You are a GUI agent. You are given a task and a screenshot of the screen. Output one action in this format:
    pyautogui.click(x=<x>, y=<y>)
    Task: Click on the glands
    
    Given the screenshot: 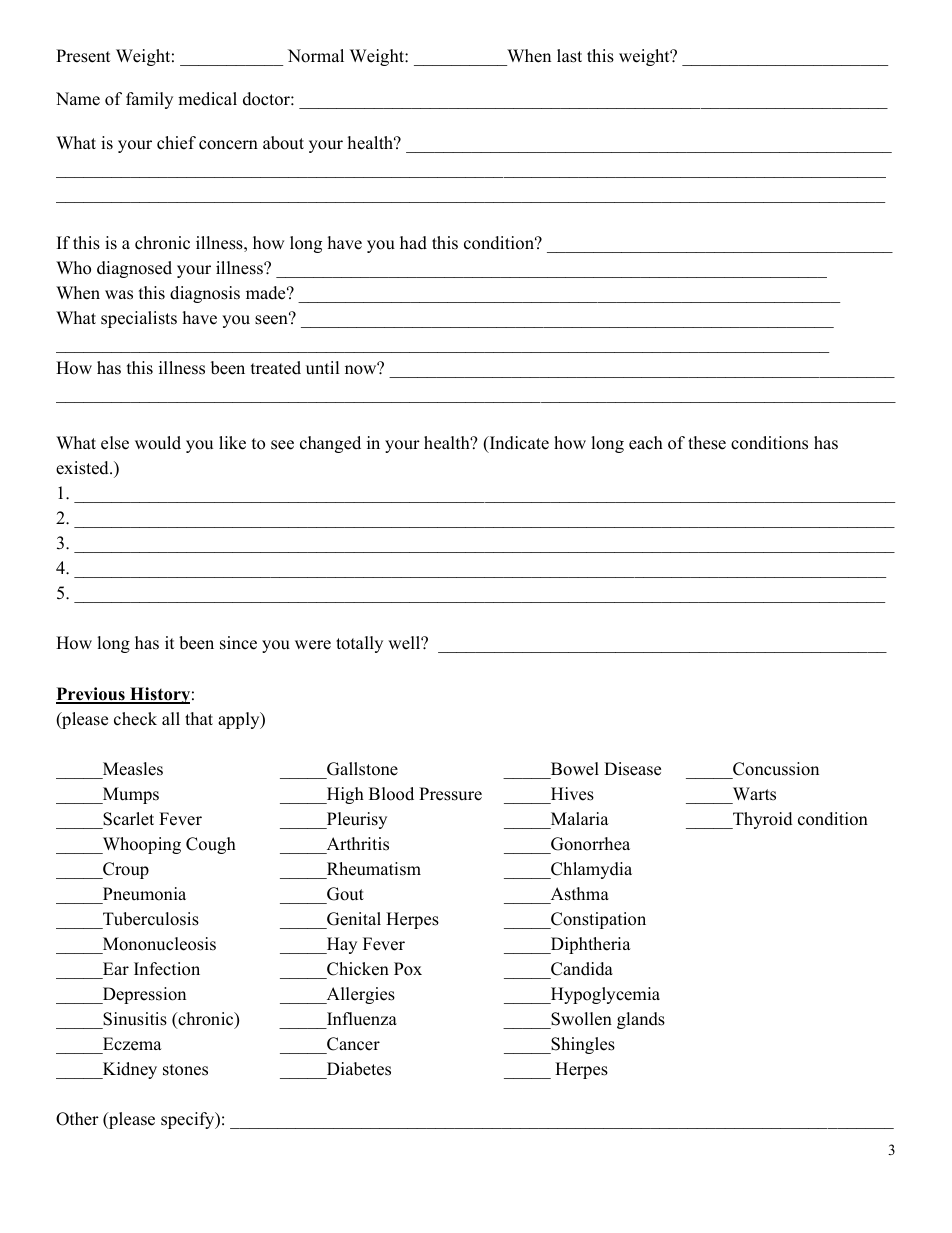 What is the action you would take?
    pyautogui.click(x=641, y=1020)
